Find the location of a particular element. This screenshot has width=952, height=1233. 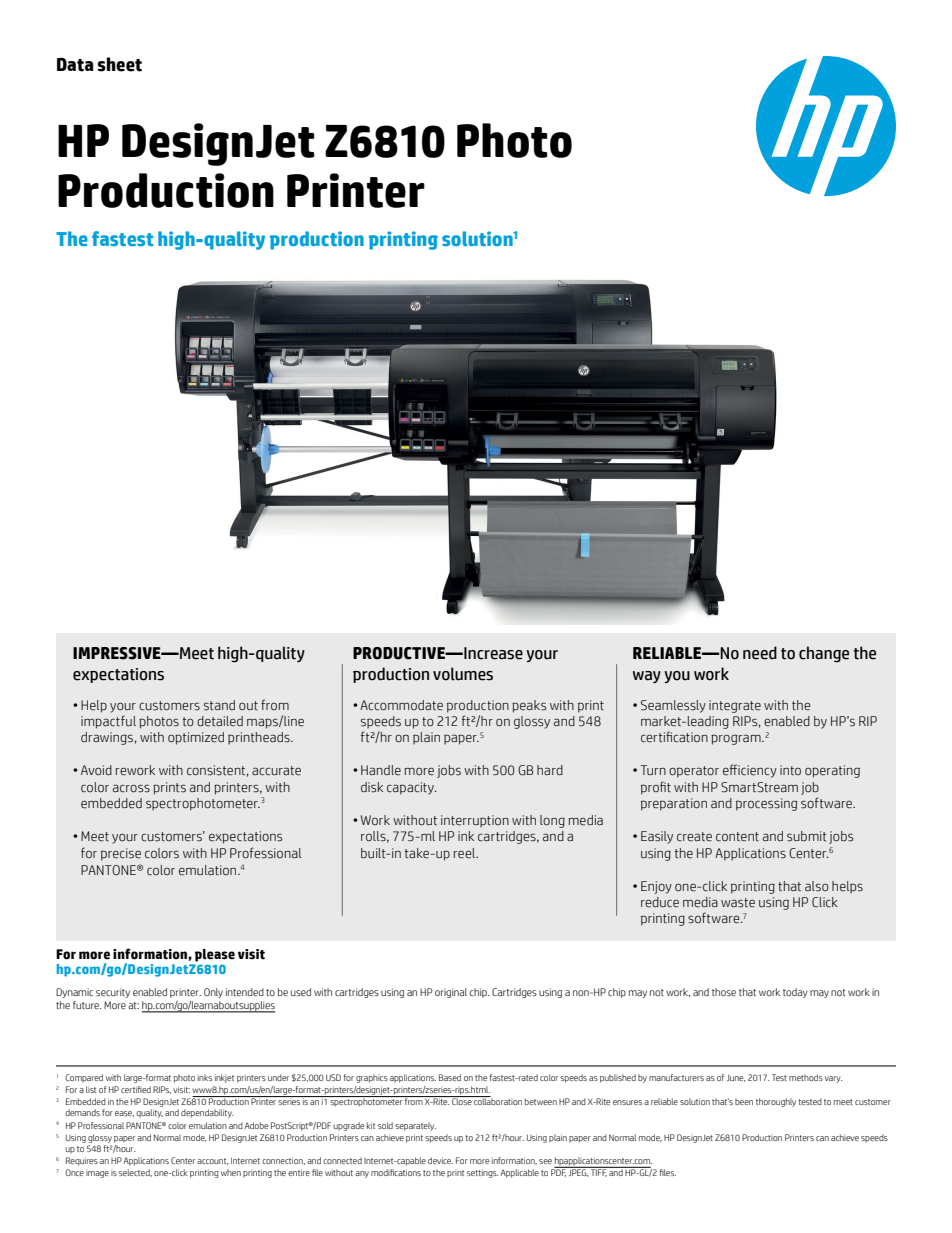

capacity is located at coordinates (411, 788).
